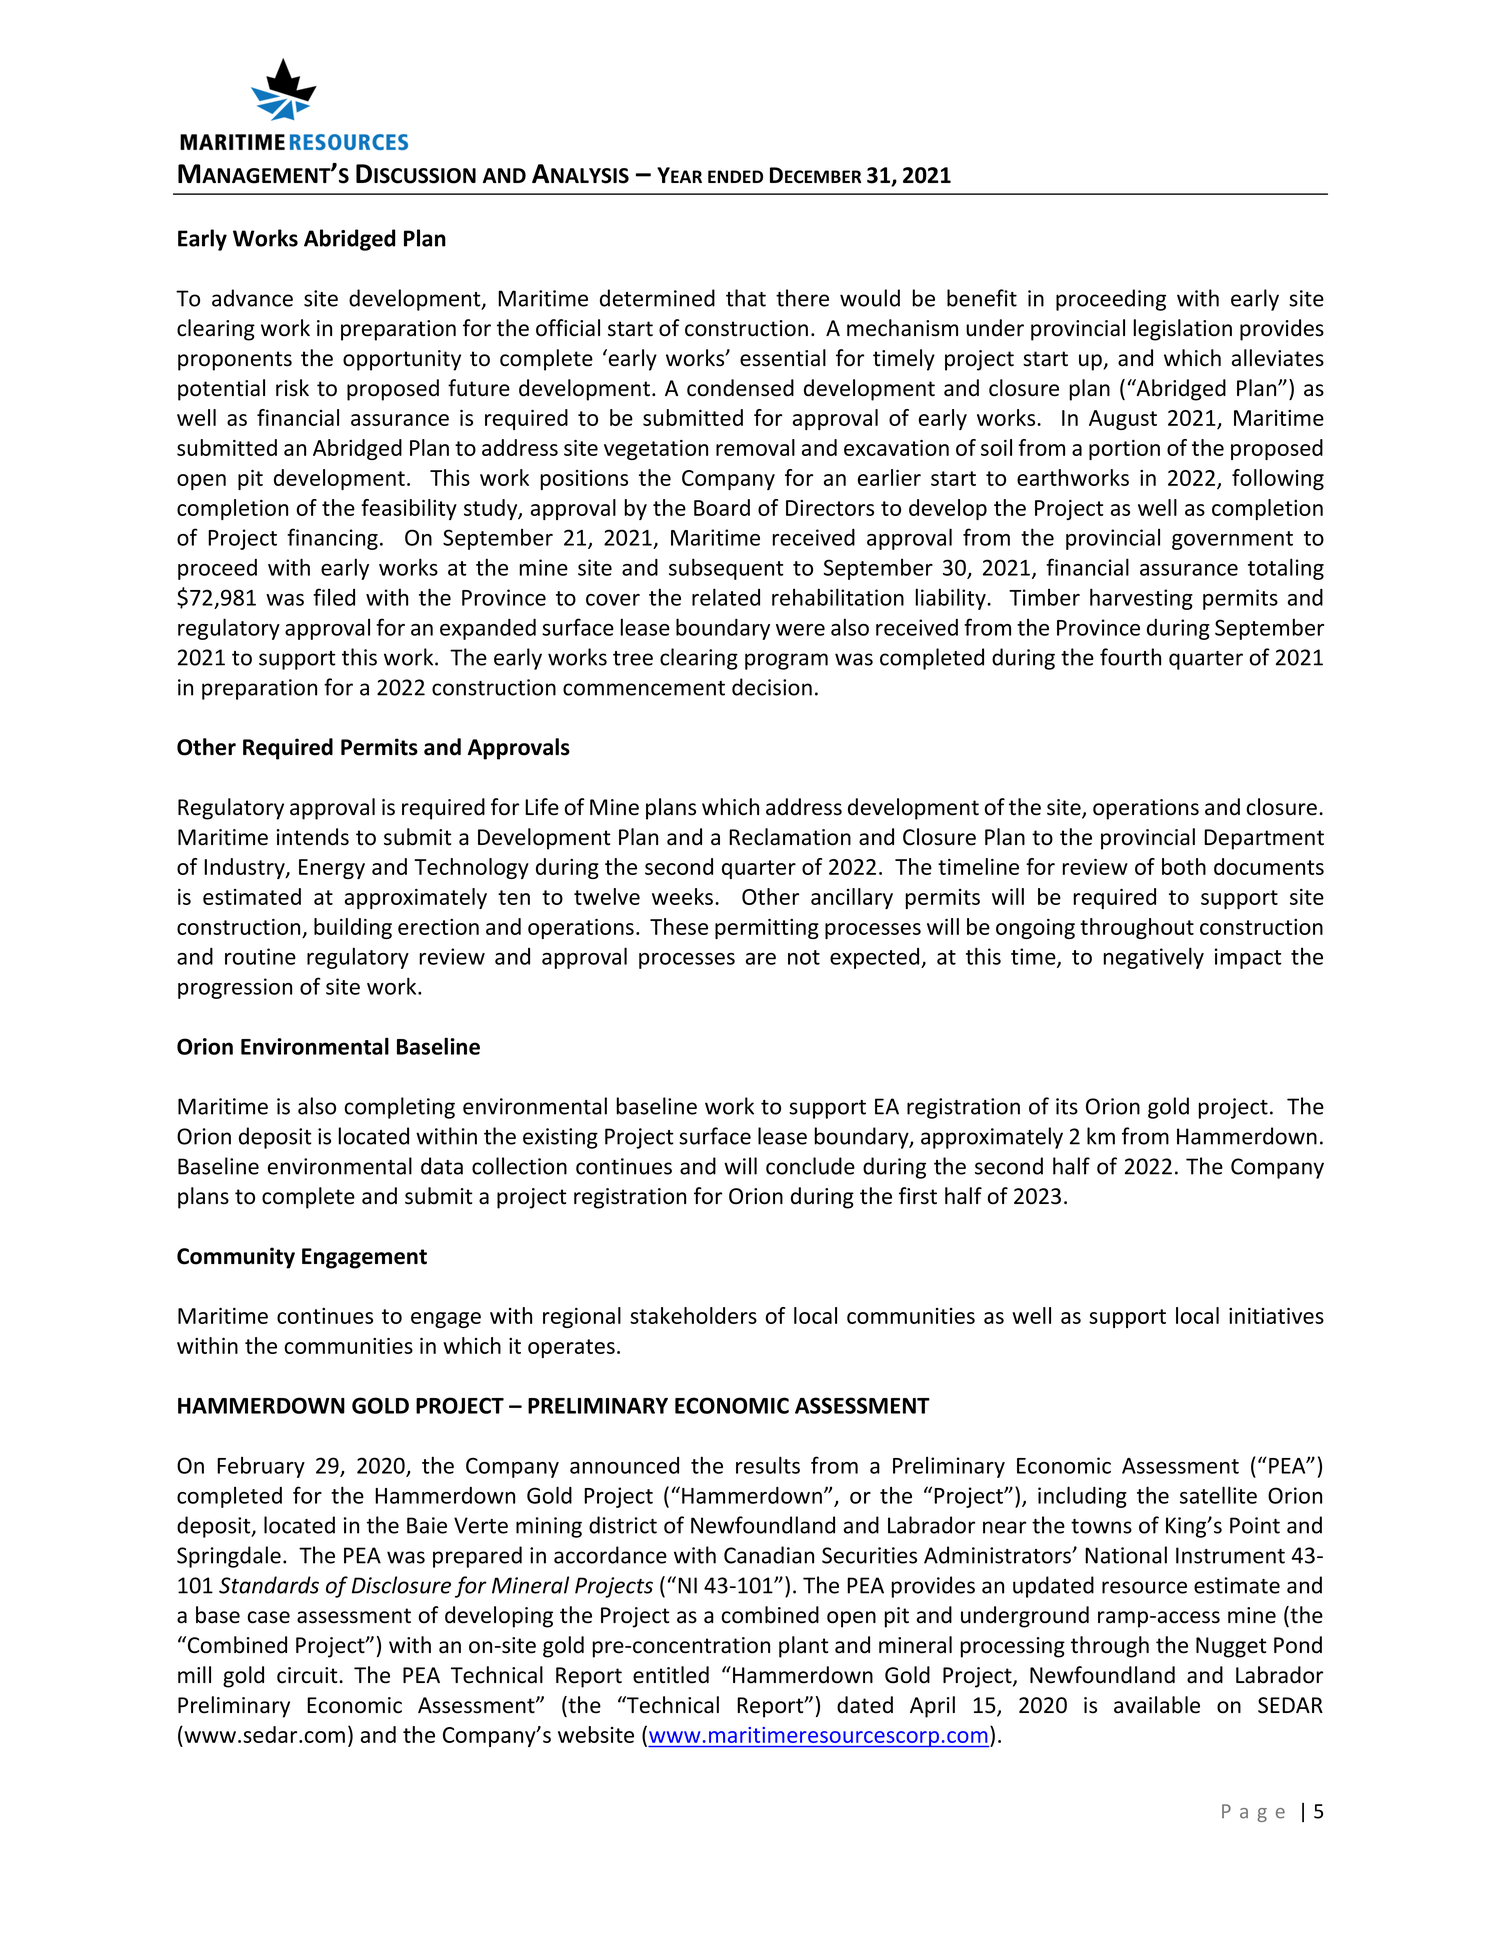 This screenshot has width=1501, height=1942. Describe the element at coordinates (252, 298) in the screenshot. I see `advance` at that location.
